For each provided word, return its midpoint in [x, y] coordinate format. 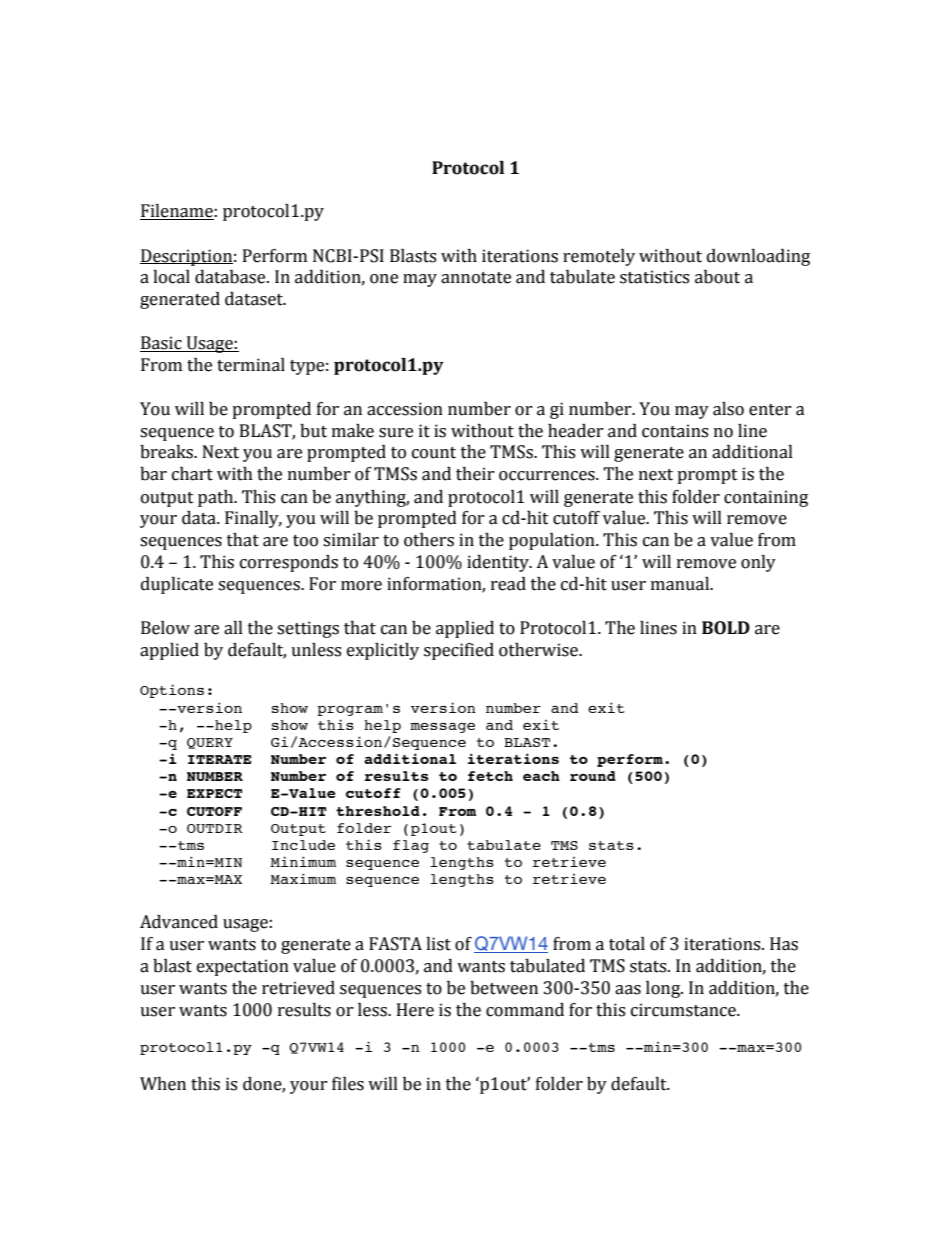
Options [172, 691]
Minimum [303, 861]
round [593, 776]
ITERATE [219, 759]
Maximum [303, 878]
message [442, 727]
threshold [378, 811]
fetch [490, 776]
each [541, 776]
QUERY [210, 743]
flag [411, 846]
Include [303, 845]
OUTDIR [215, 828]
